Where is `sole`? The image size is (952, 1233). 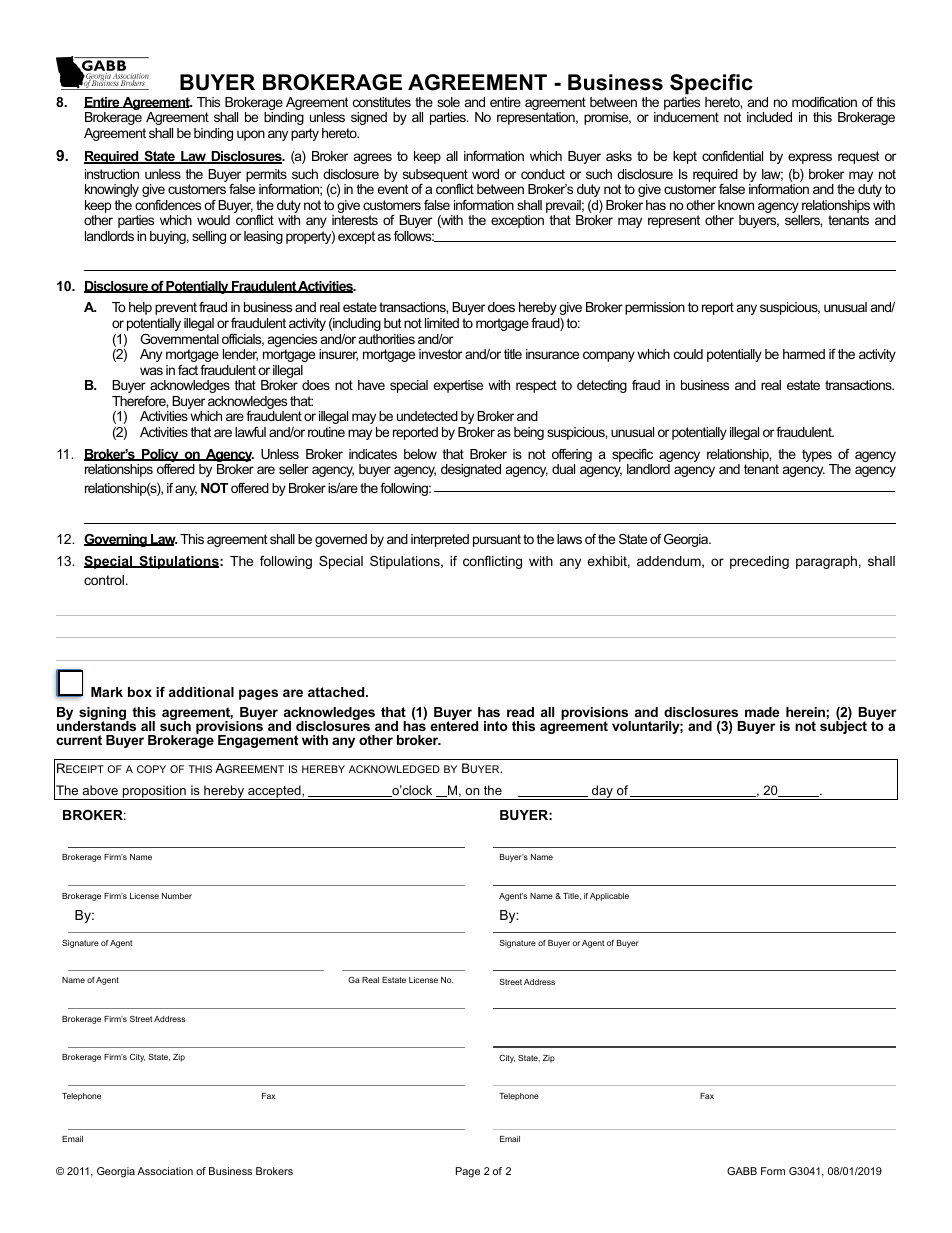
sole is located at coordinates (448, 102).
